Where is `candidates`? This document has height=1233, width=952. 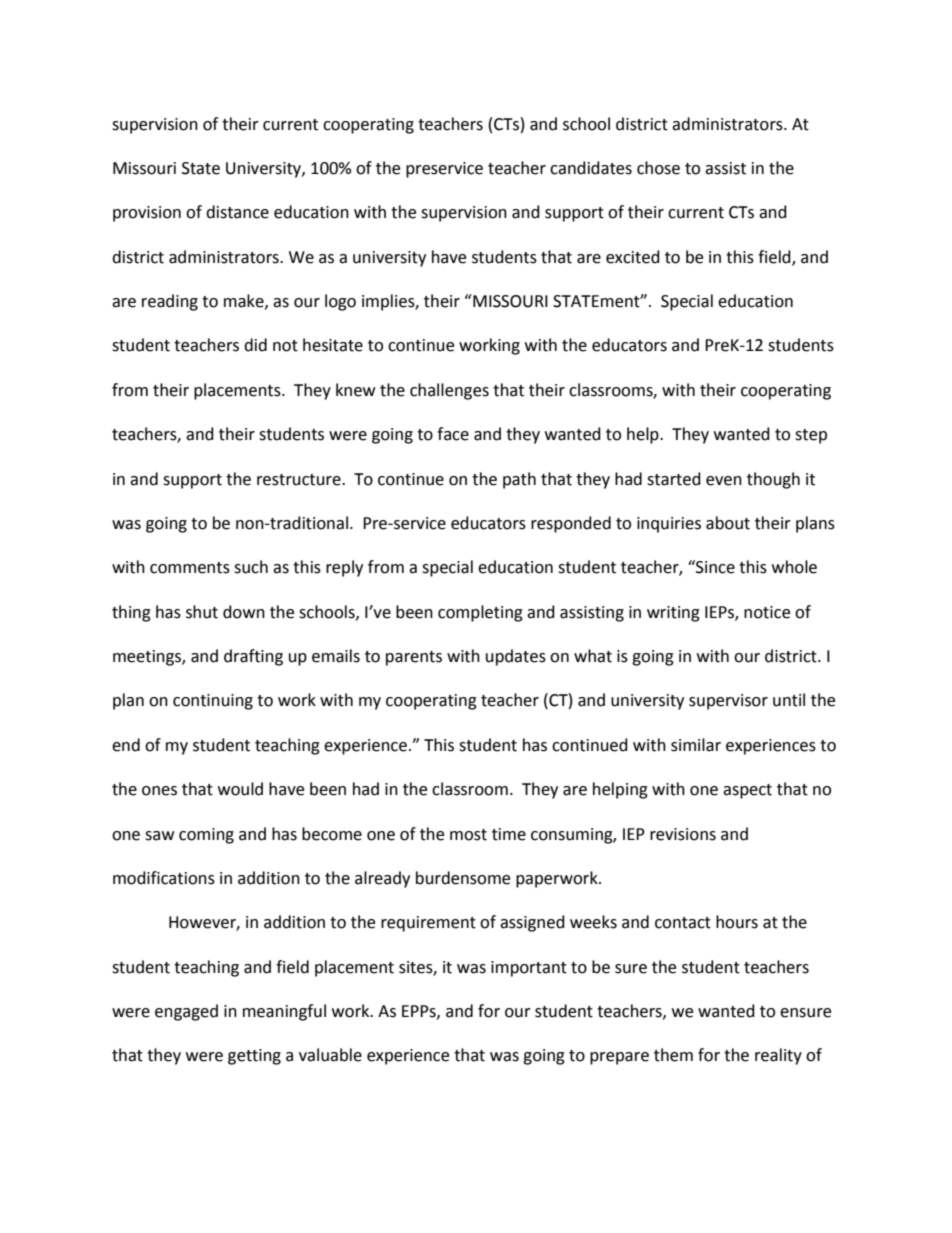
candidates is located at coordinates (591, 168).
